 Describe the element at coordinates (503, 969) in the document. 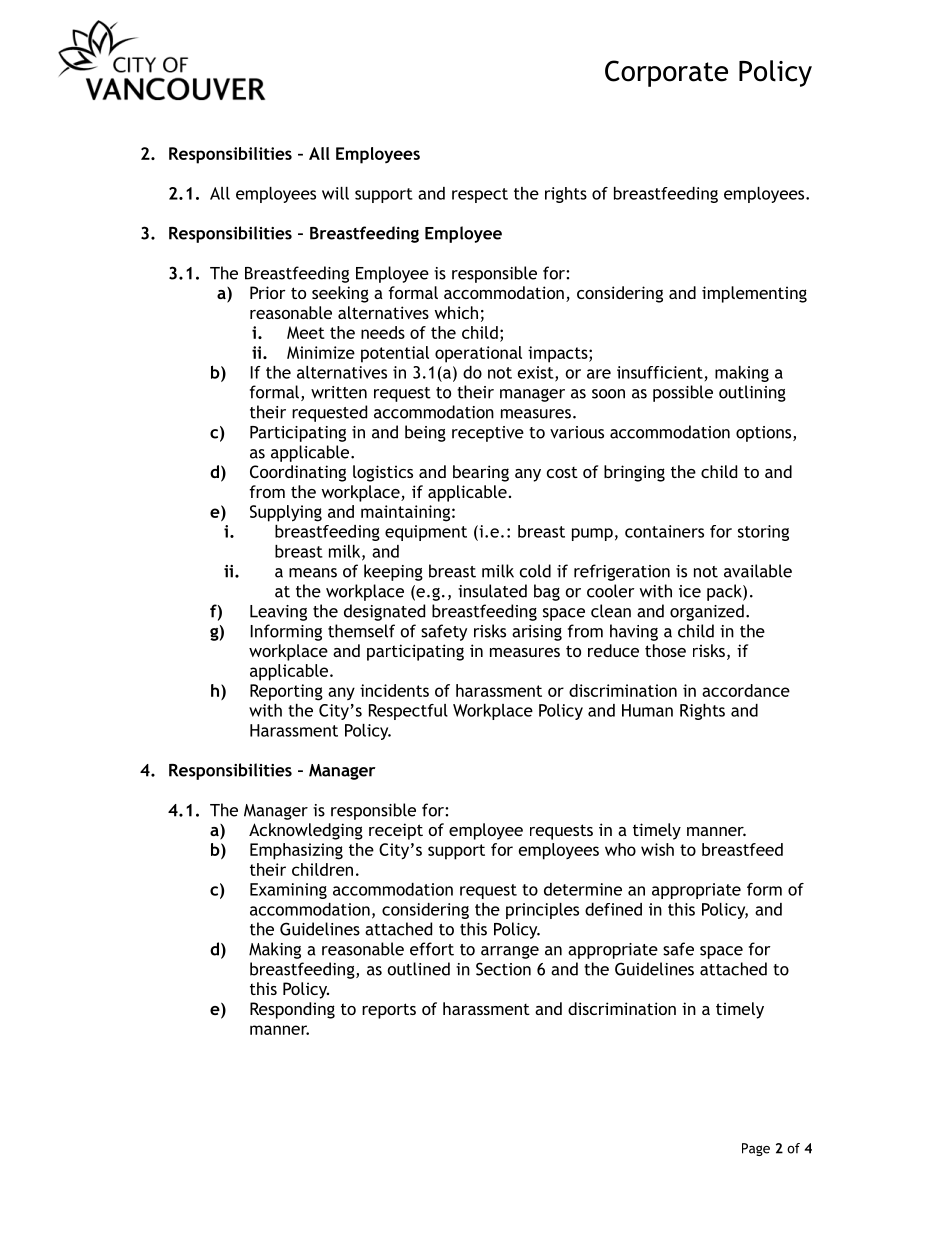

I see `Section` at that location.
